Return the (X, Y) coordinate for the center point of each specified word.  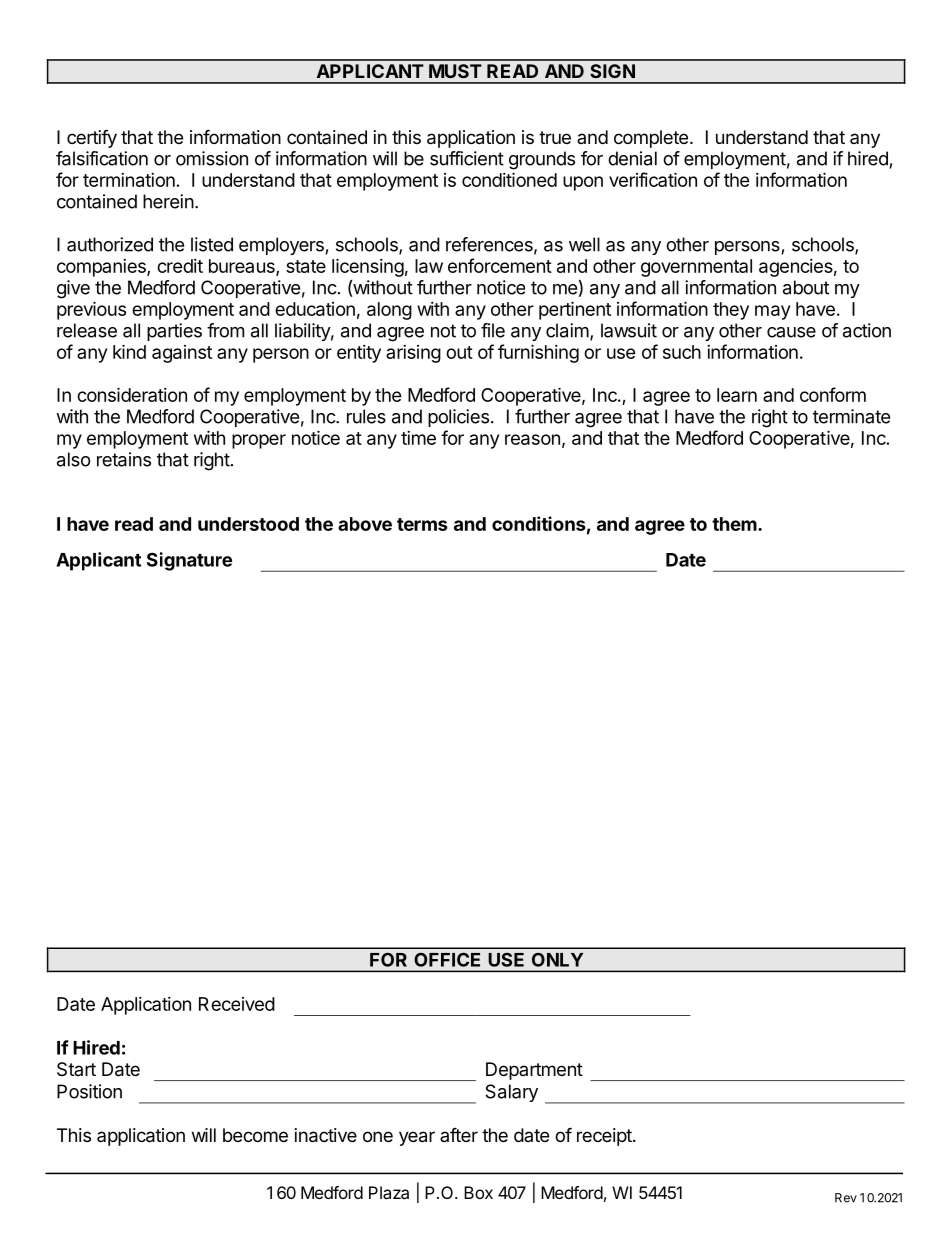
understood (248, 524)
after (459, 1134)
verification (653, 179)
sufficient (467, 158)
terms (422, 524)
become (255, 1135)
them (734, 524)
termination (129, 180)
